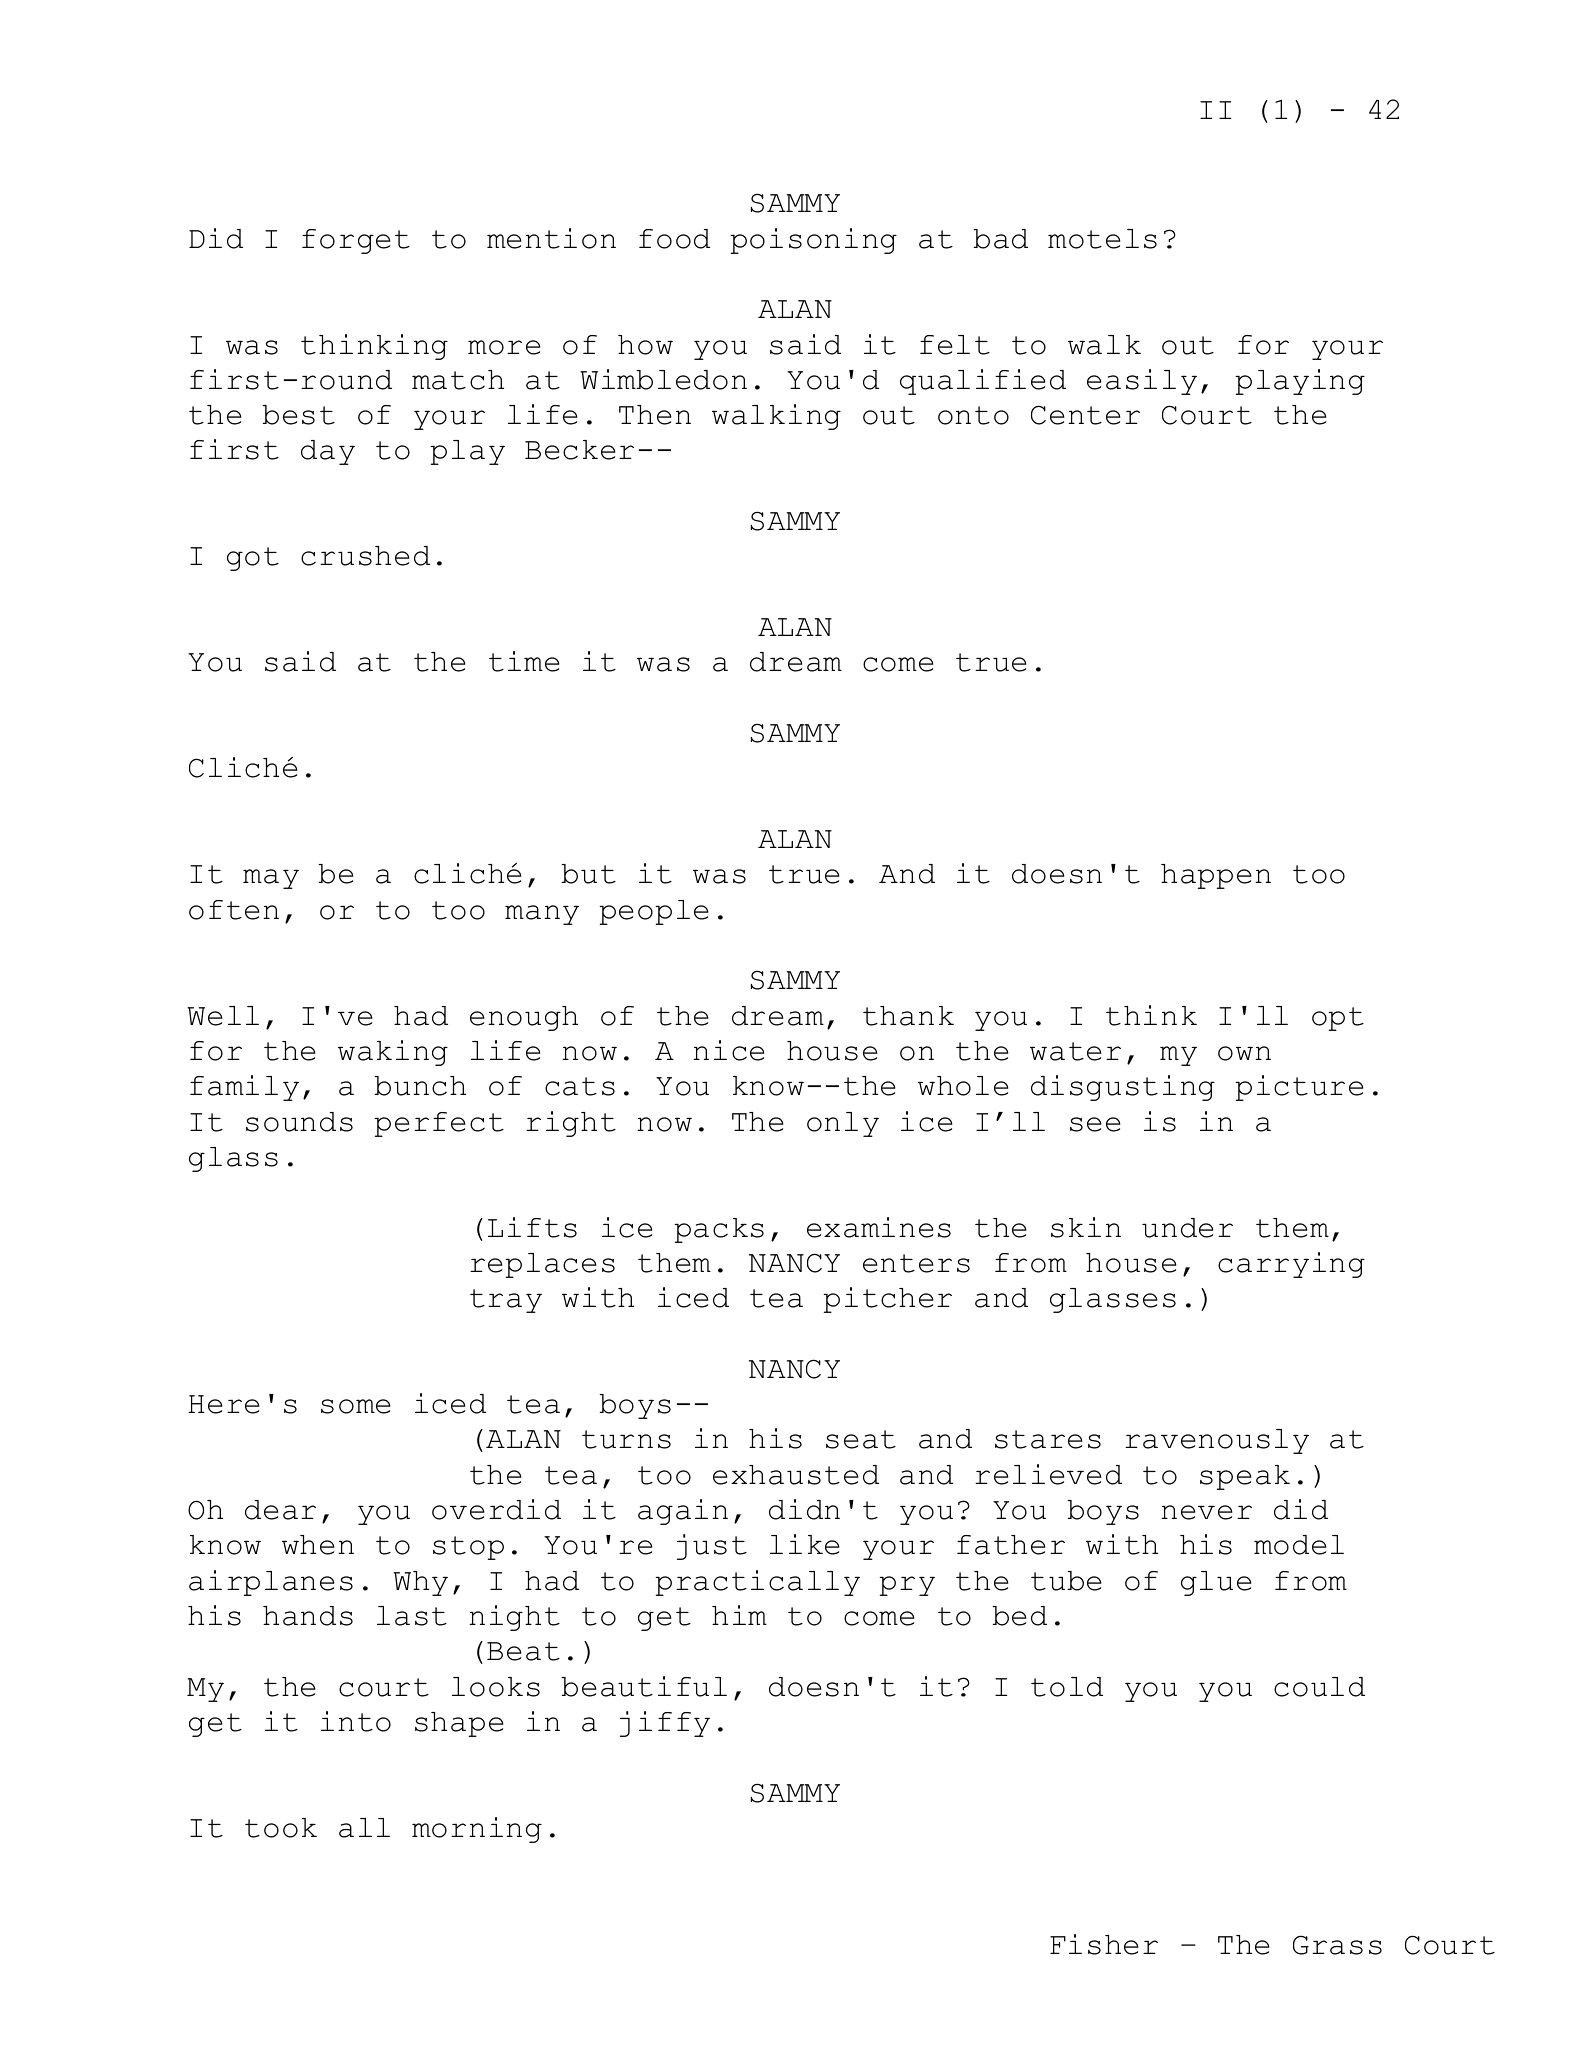 The width and height of the document is (1590, 2058). Describe the element at coordinates (1244, 1053) in the document. I see `own` at that location.
